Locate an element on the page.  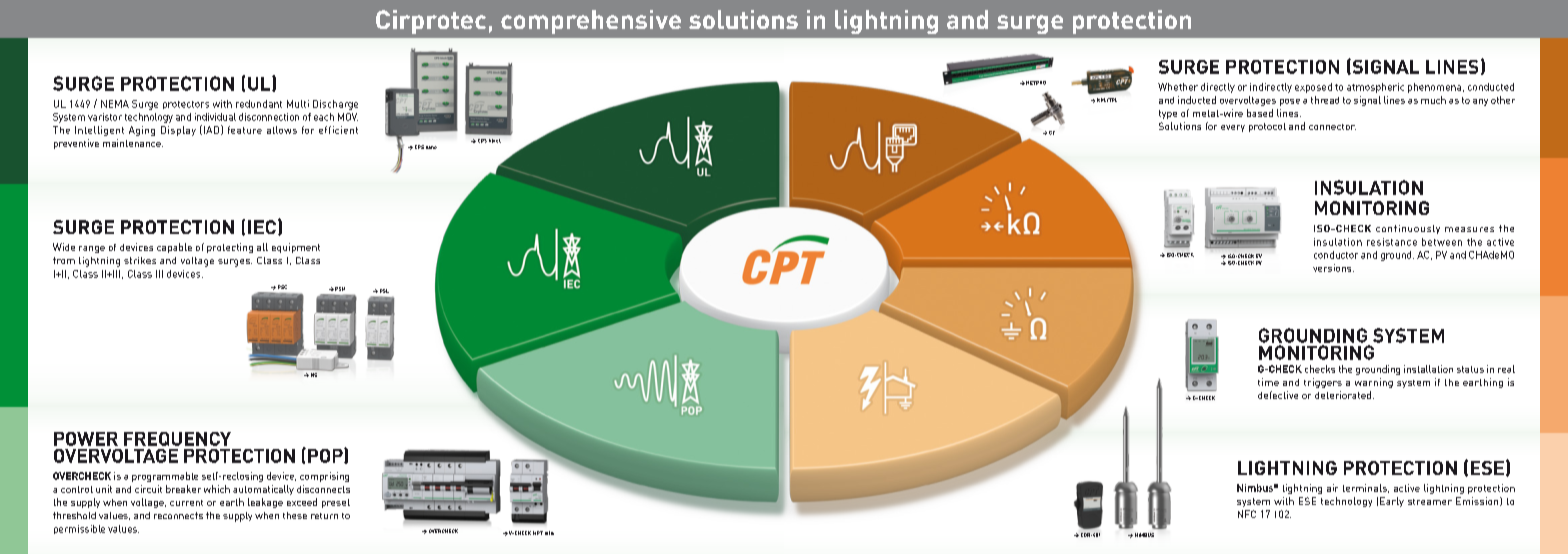
maintenance is located at coordinates (133, 143).
